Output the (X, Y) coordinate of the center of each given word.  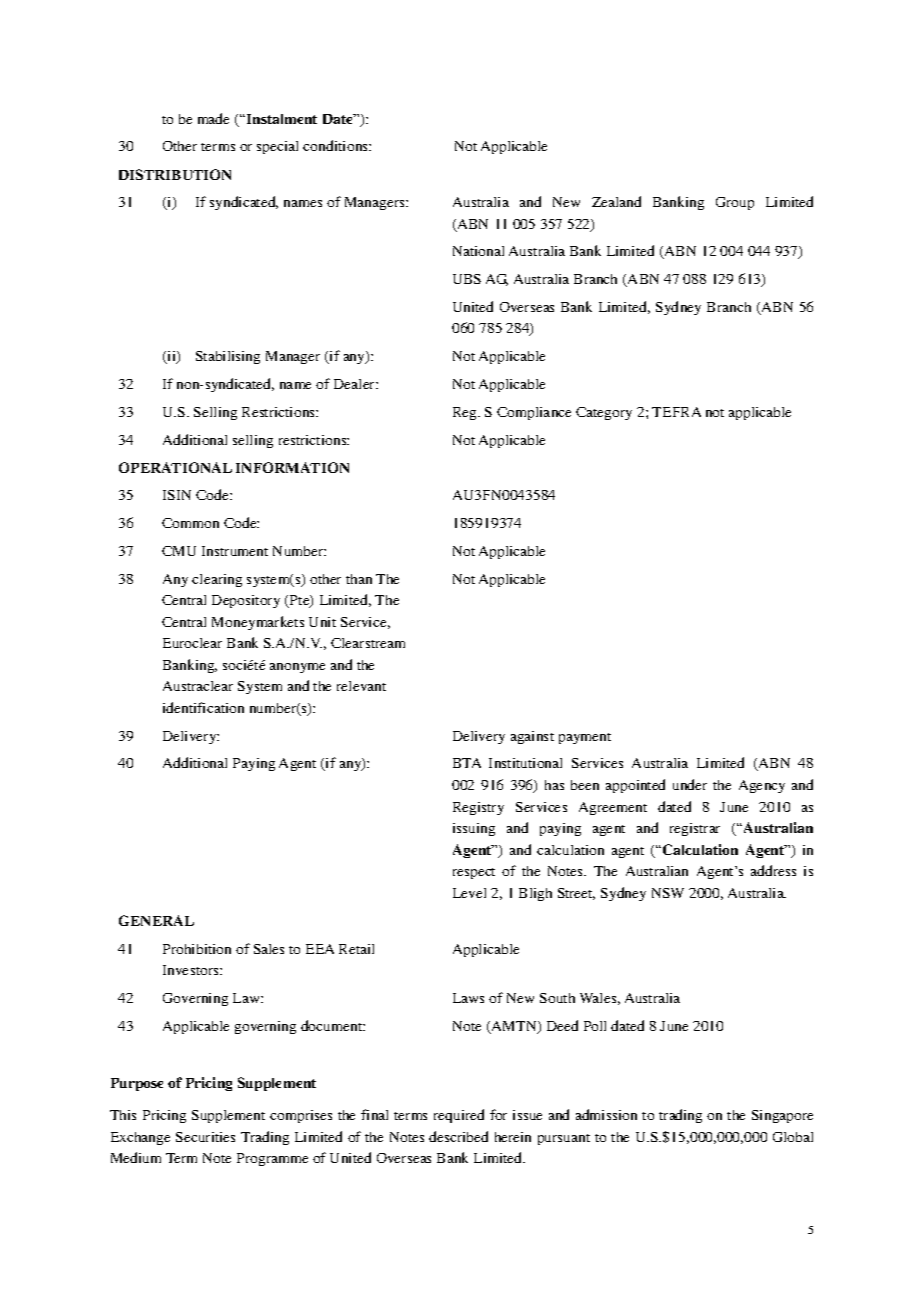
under (690, 784)
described (458, 1136)
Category (604, 413)
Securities (205, 1137)
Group (735, 203)
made (213, 118)
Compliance (534, 413)
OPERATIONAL (175, 467)
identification (203, 707)
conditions (336, 145)
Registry (478, 808)
